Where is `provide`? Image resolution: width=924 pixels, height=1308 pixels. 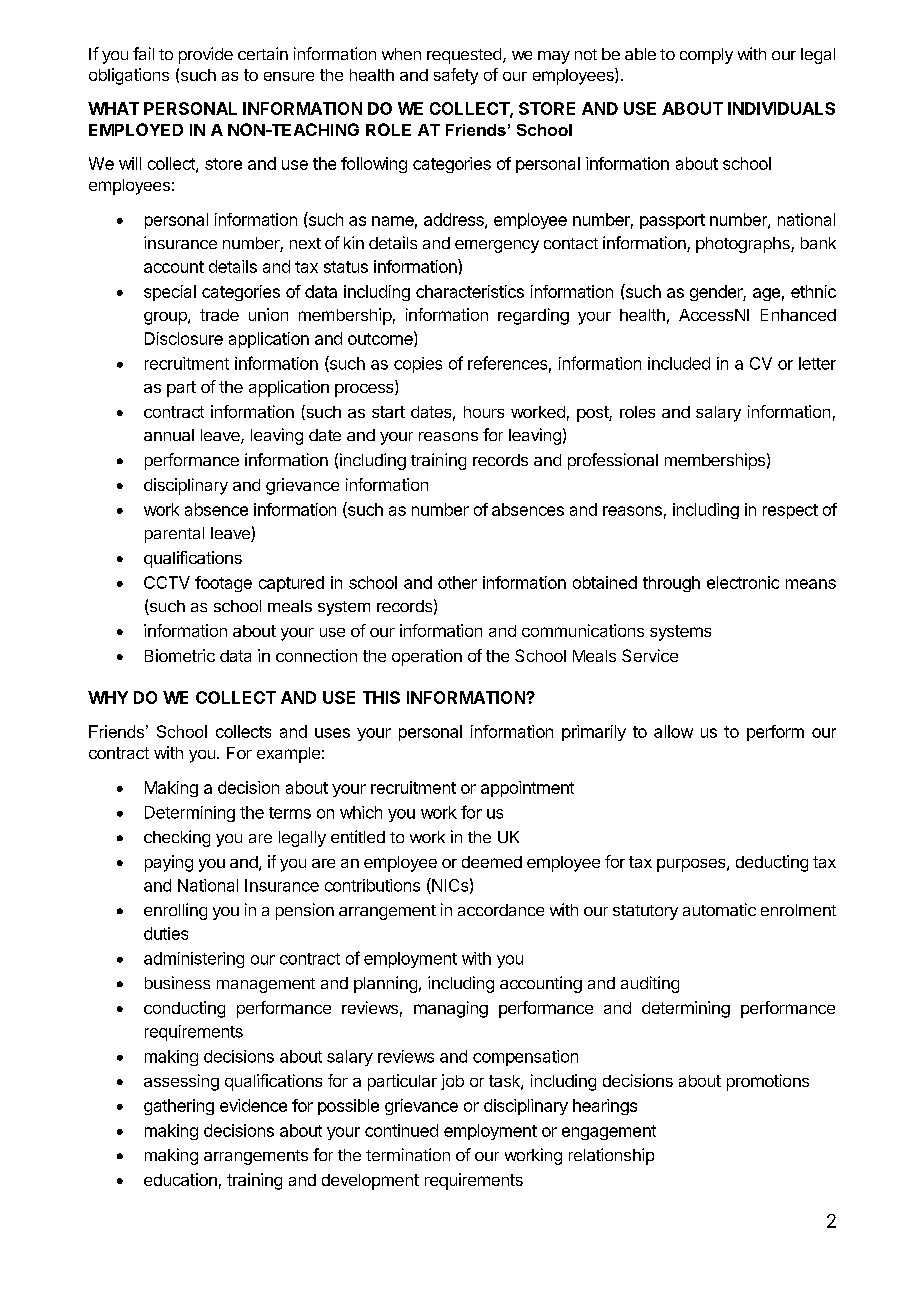
provide is located at coordinates (206, 55).
